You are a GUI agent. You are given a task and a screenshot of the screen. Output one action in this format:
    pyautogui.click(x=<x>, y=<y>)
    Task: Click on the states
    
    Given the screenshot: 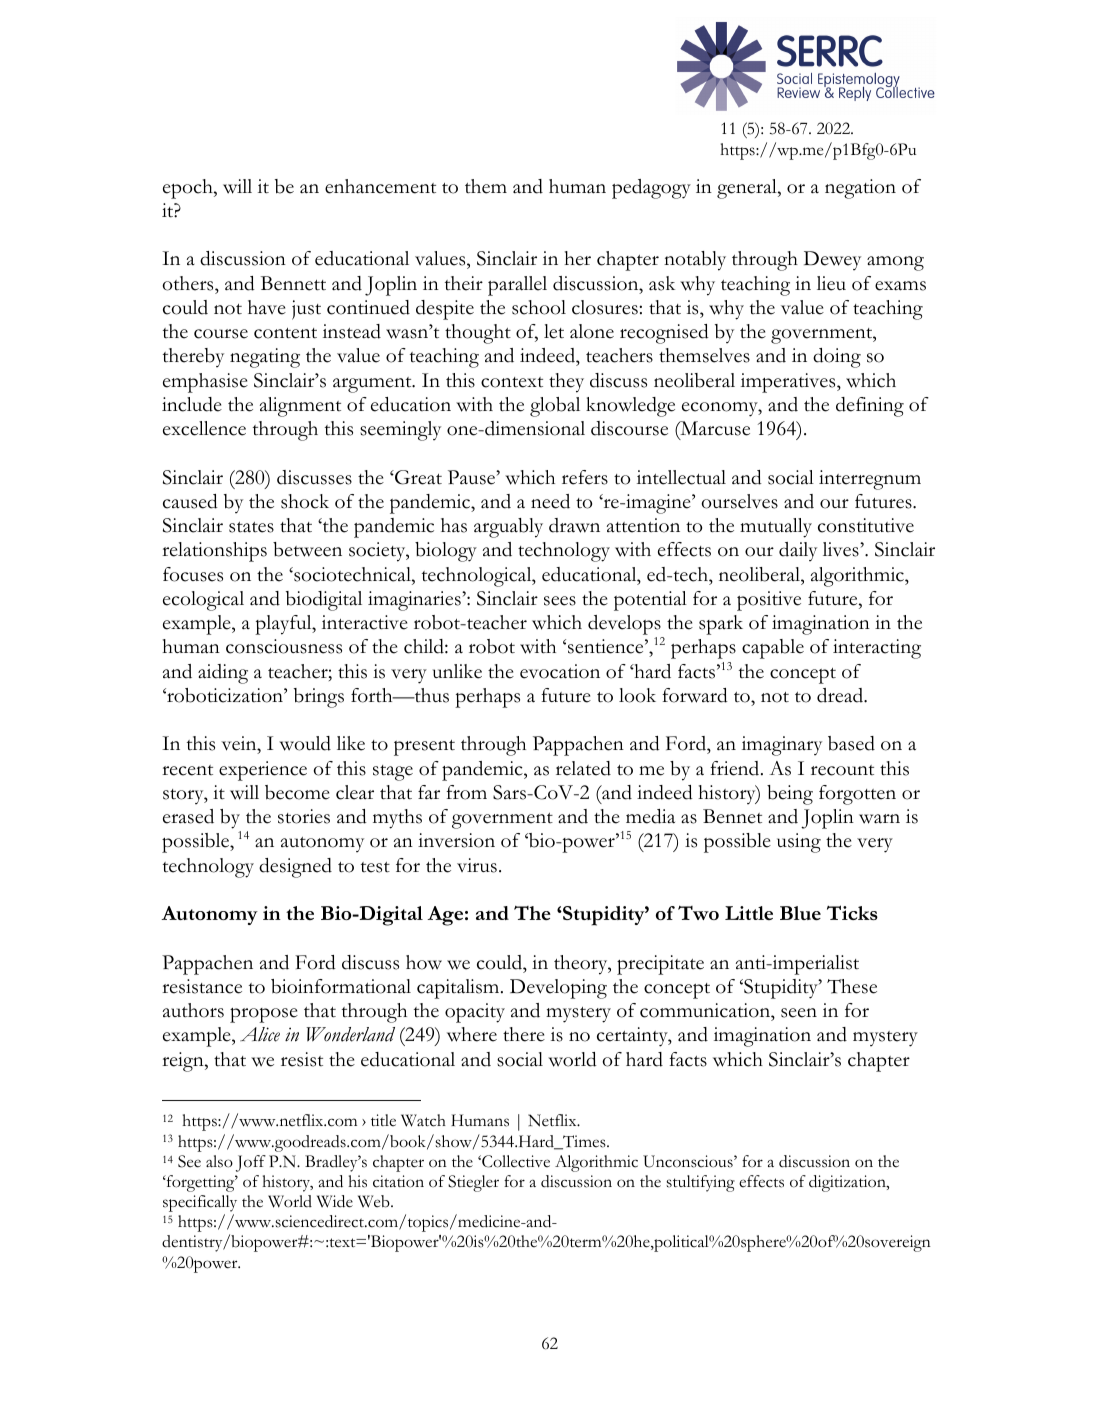 What is the action you would take?
    pyautogui.click(x=251, y=527)
